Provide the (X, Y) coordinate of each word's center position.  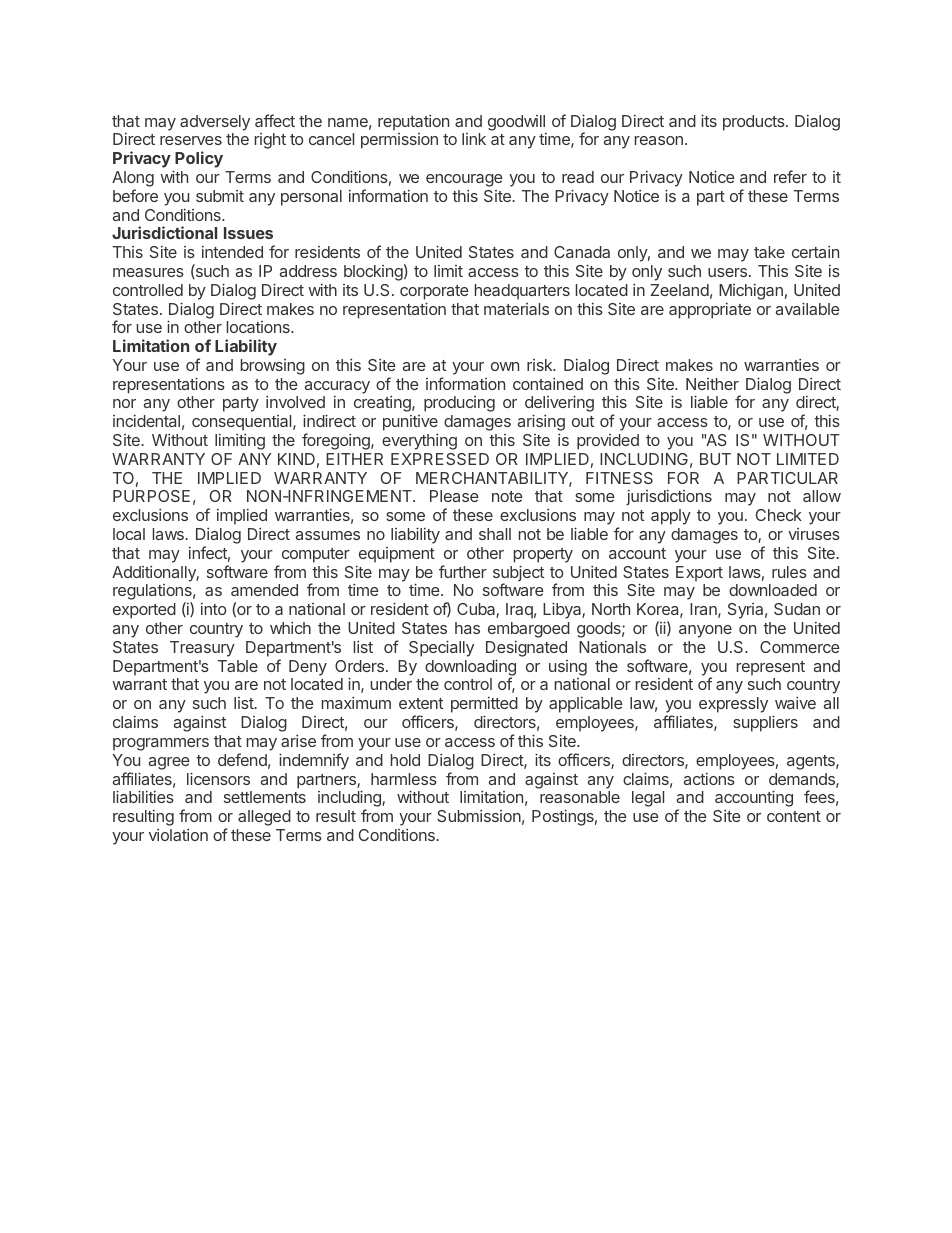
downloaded (773, 590)
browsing (273, 367)
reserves (191, 140)
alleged (264, 818)
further (463, 571)
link (474, 139)
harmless (404, 779)
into (213, 609)
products (755, 123)
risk (541, 365)
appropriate (710, 311)
